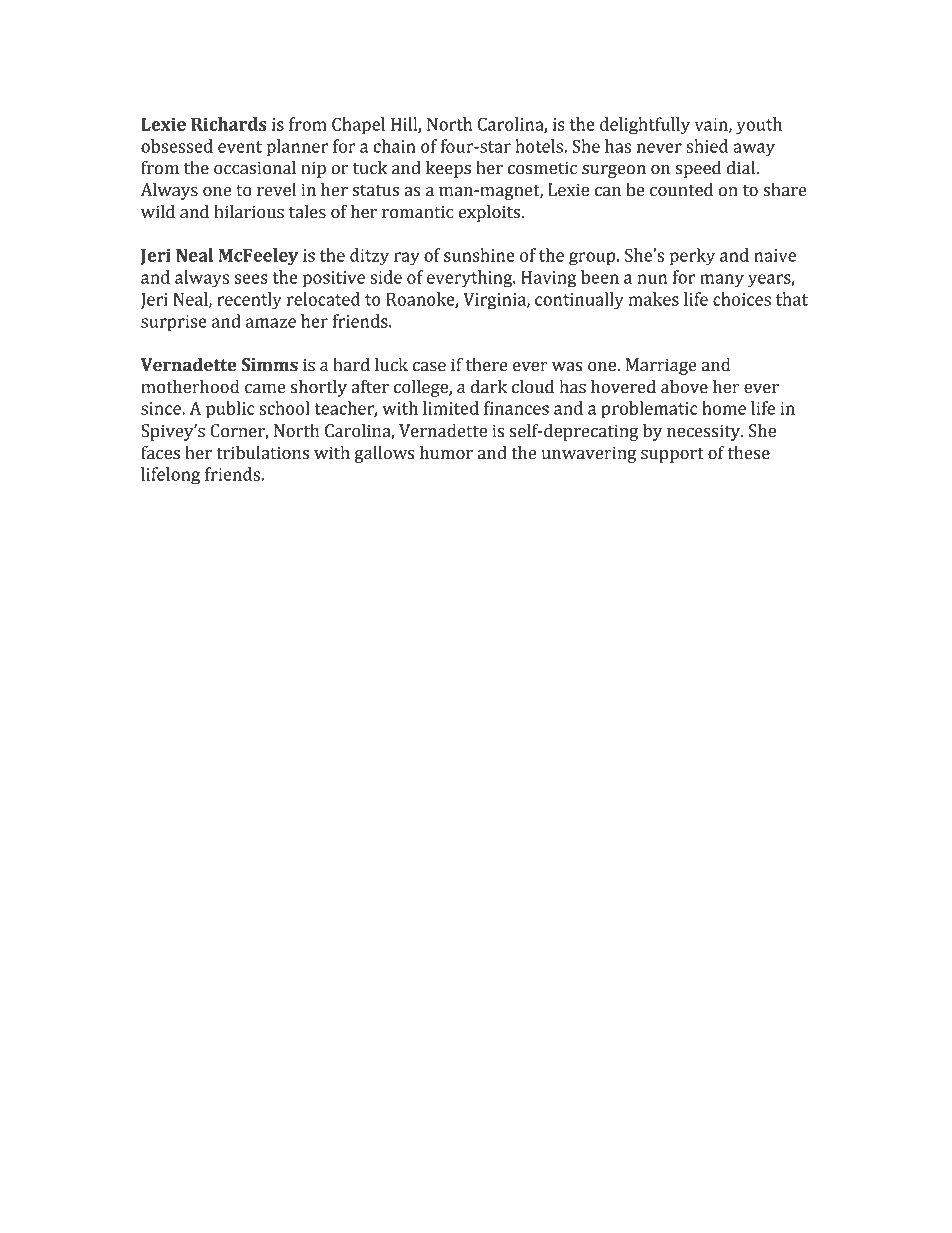  What do you see at coordinates (681, 190) in the image?
I see `counted` at bounding box center [681, 190].
